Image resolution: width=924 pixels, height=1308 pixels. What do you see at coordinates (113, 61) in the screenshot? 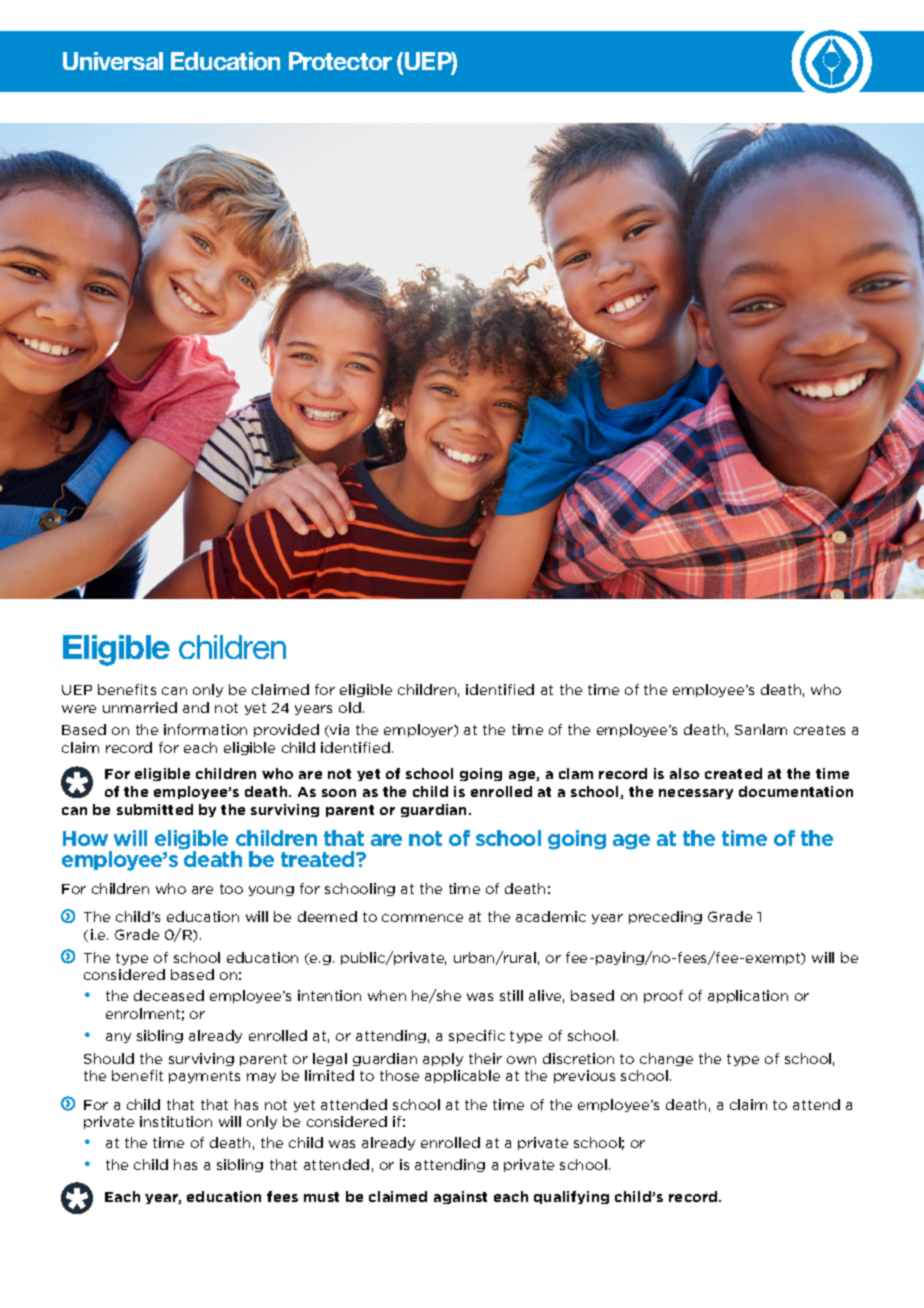
I see `Universal` at bounding box center [113, 61].
